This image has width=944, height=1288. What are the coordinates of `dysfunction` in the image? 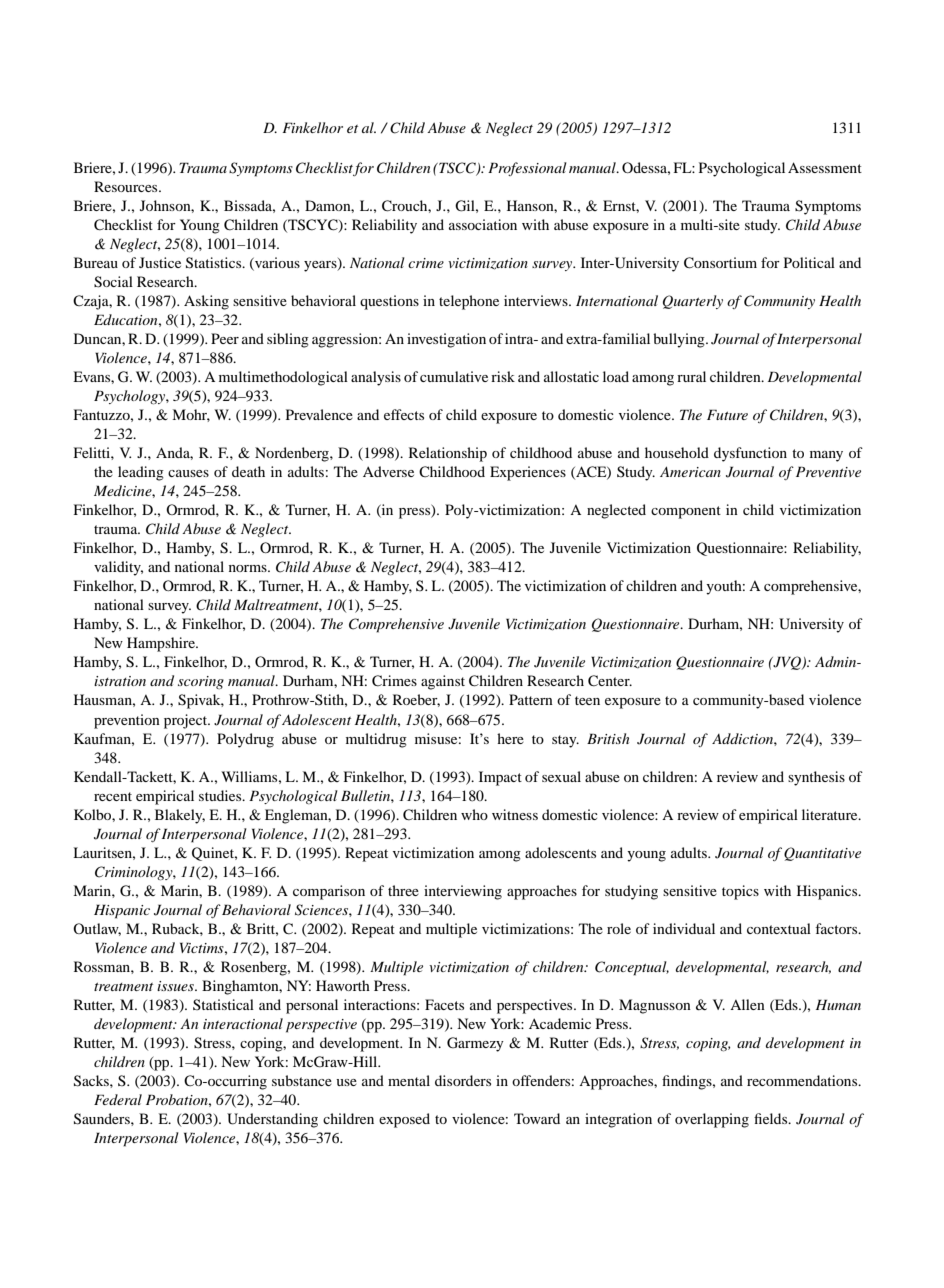 It's located at (750, 454).
